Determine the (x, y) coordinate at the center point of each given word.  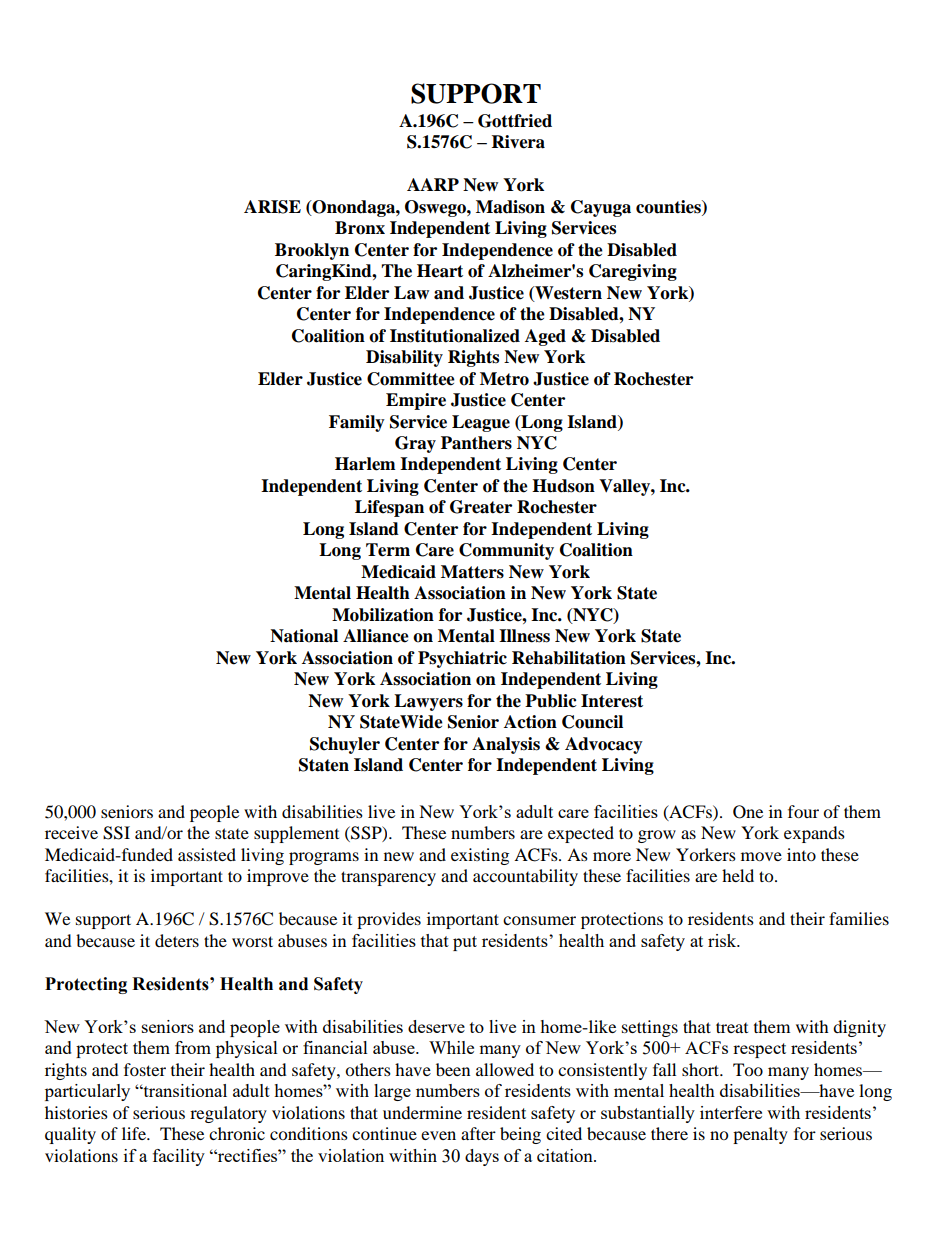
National (304, 636)
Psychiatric (462, 659)
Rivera (518, 142)
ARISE (272, 207)
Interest (612, 701)
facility (179, 1157)
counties (669, 207)
